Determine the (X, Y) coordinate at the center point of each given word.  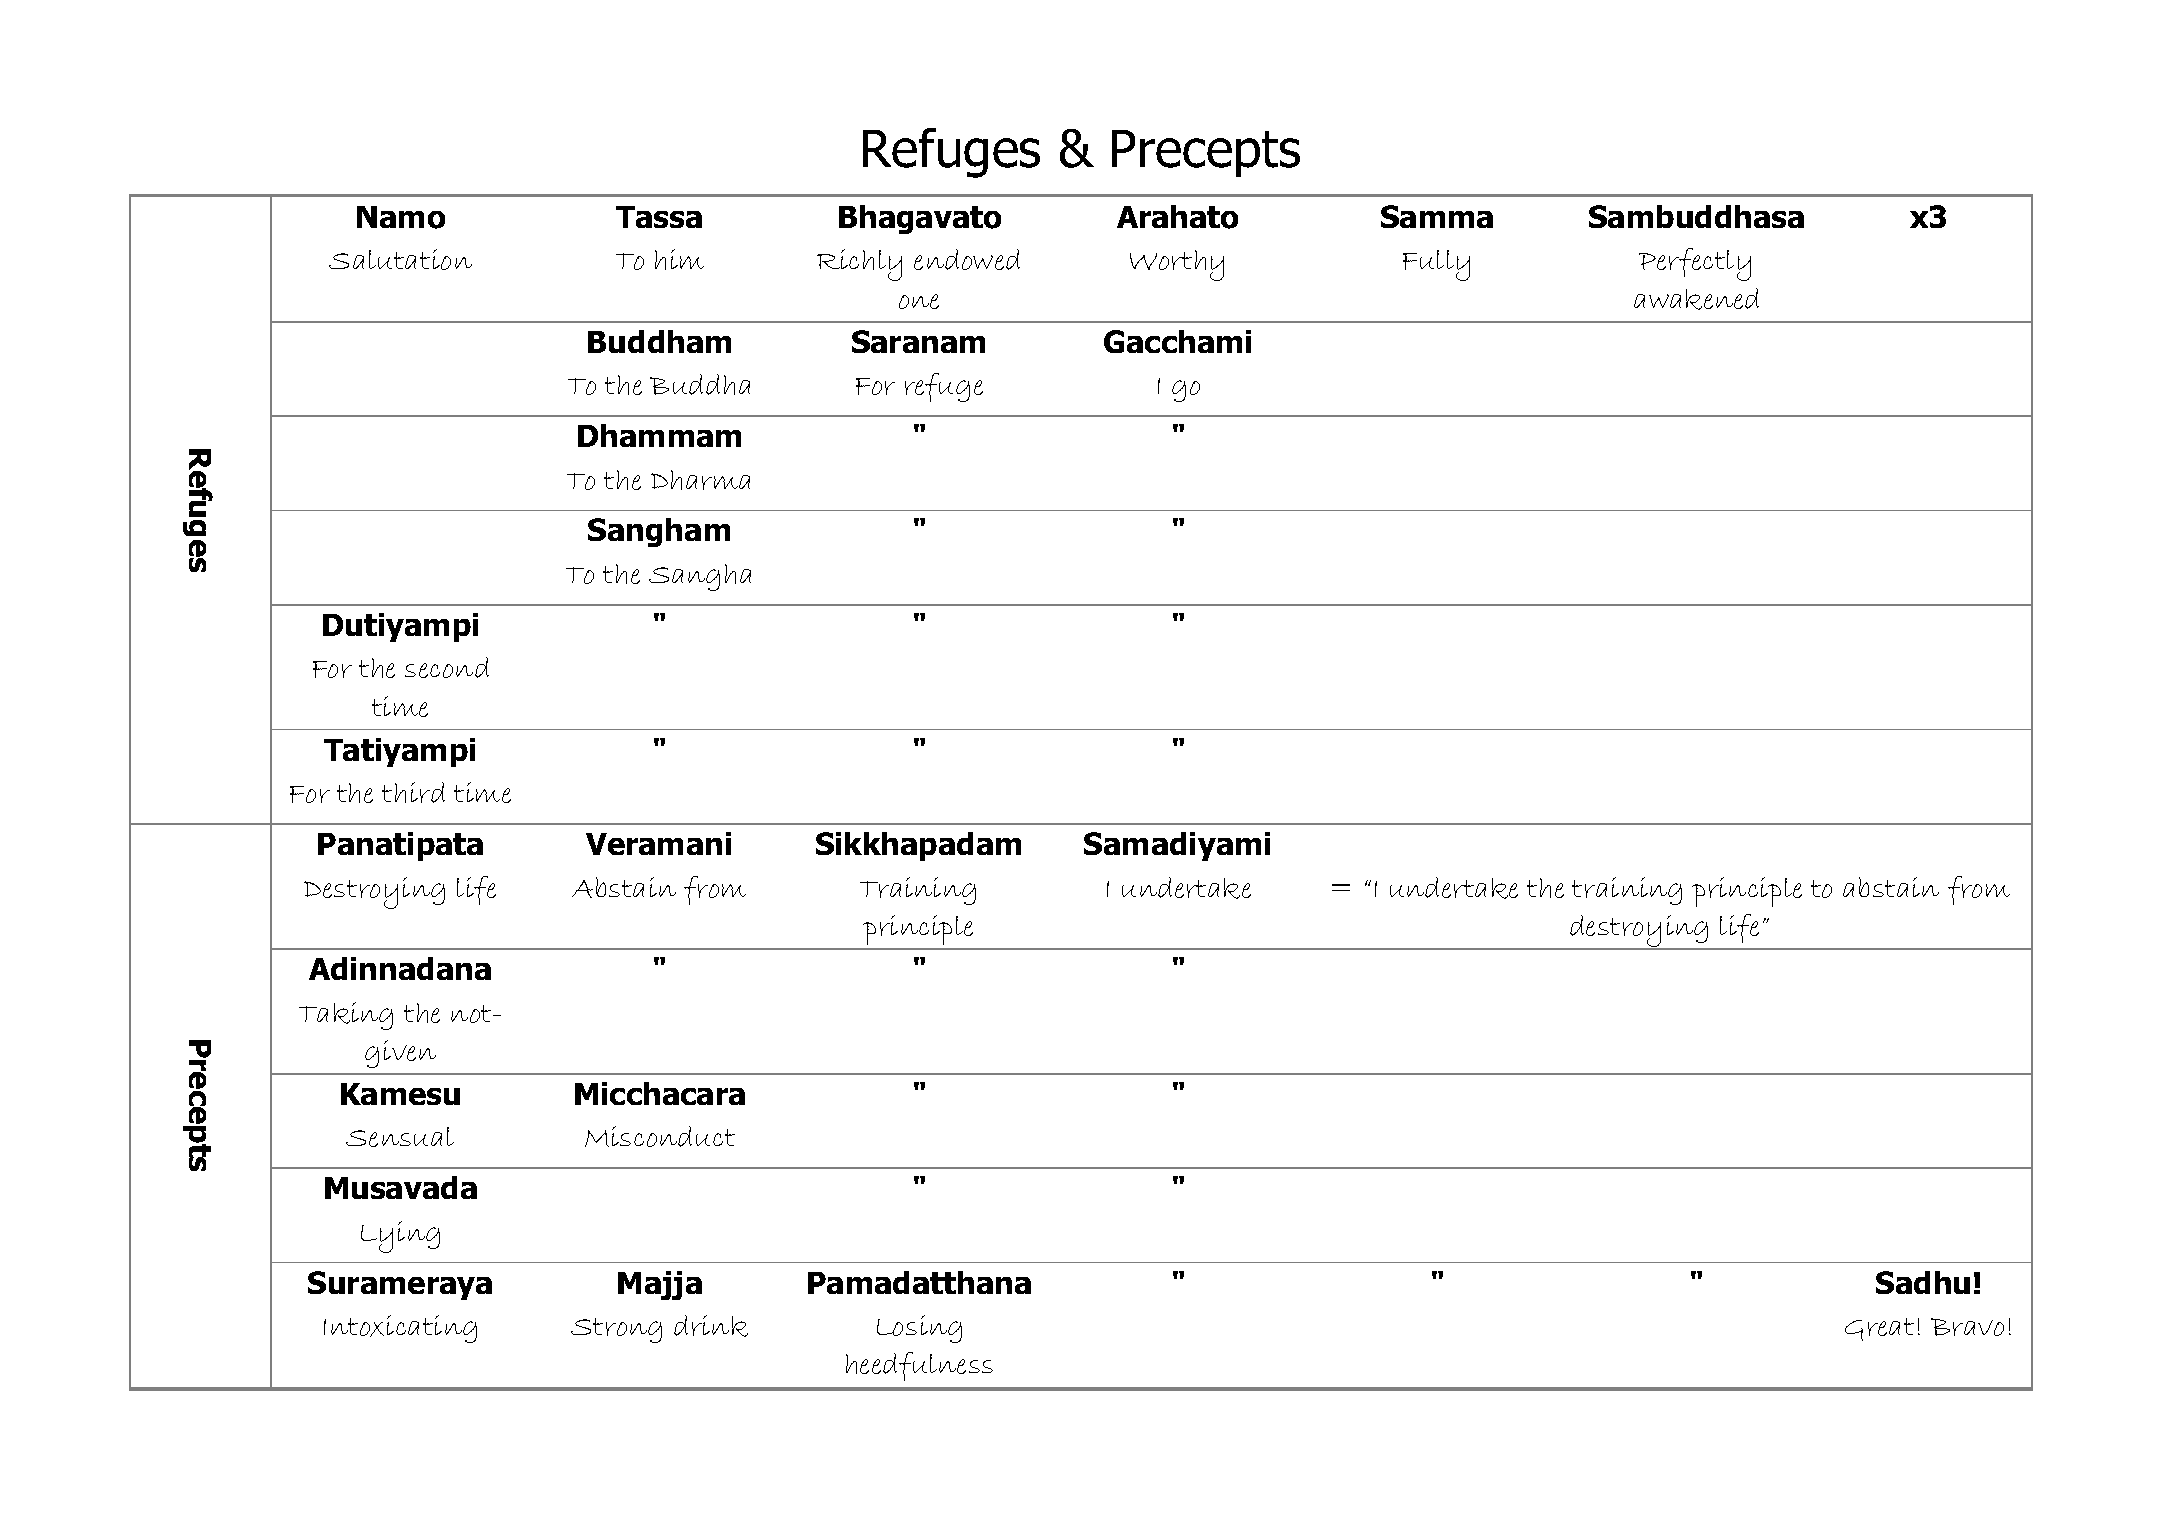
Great (1879, 1329)
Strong (616, 1330)
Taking (346, 1016)
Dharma (700, 480)
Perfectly (1695, 264)
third (413, 792)
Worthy (1177, 265)
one (919, 301)
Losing (919, 1329)
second (447, 667)
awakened (1696, 299)
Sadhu (1923, 1282)
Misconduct (660, 1136)
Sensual (400, 1137)
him (679, 259)
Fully (1436, 265)
